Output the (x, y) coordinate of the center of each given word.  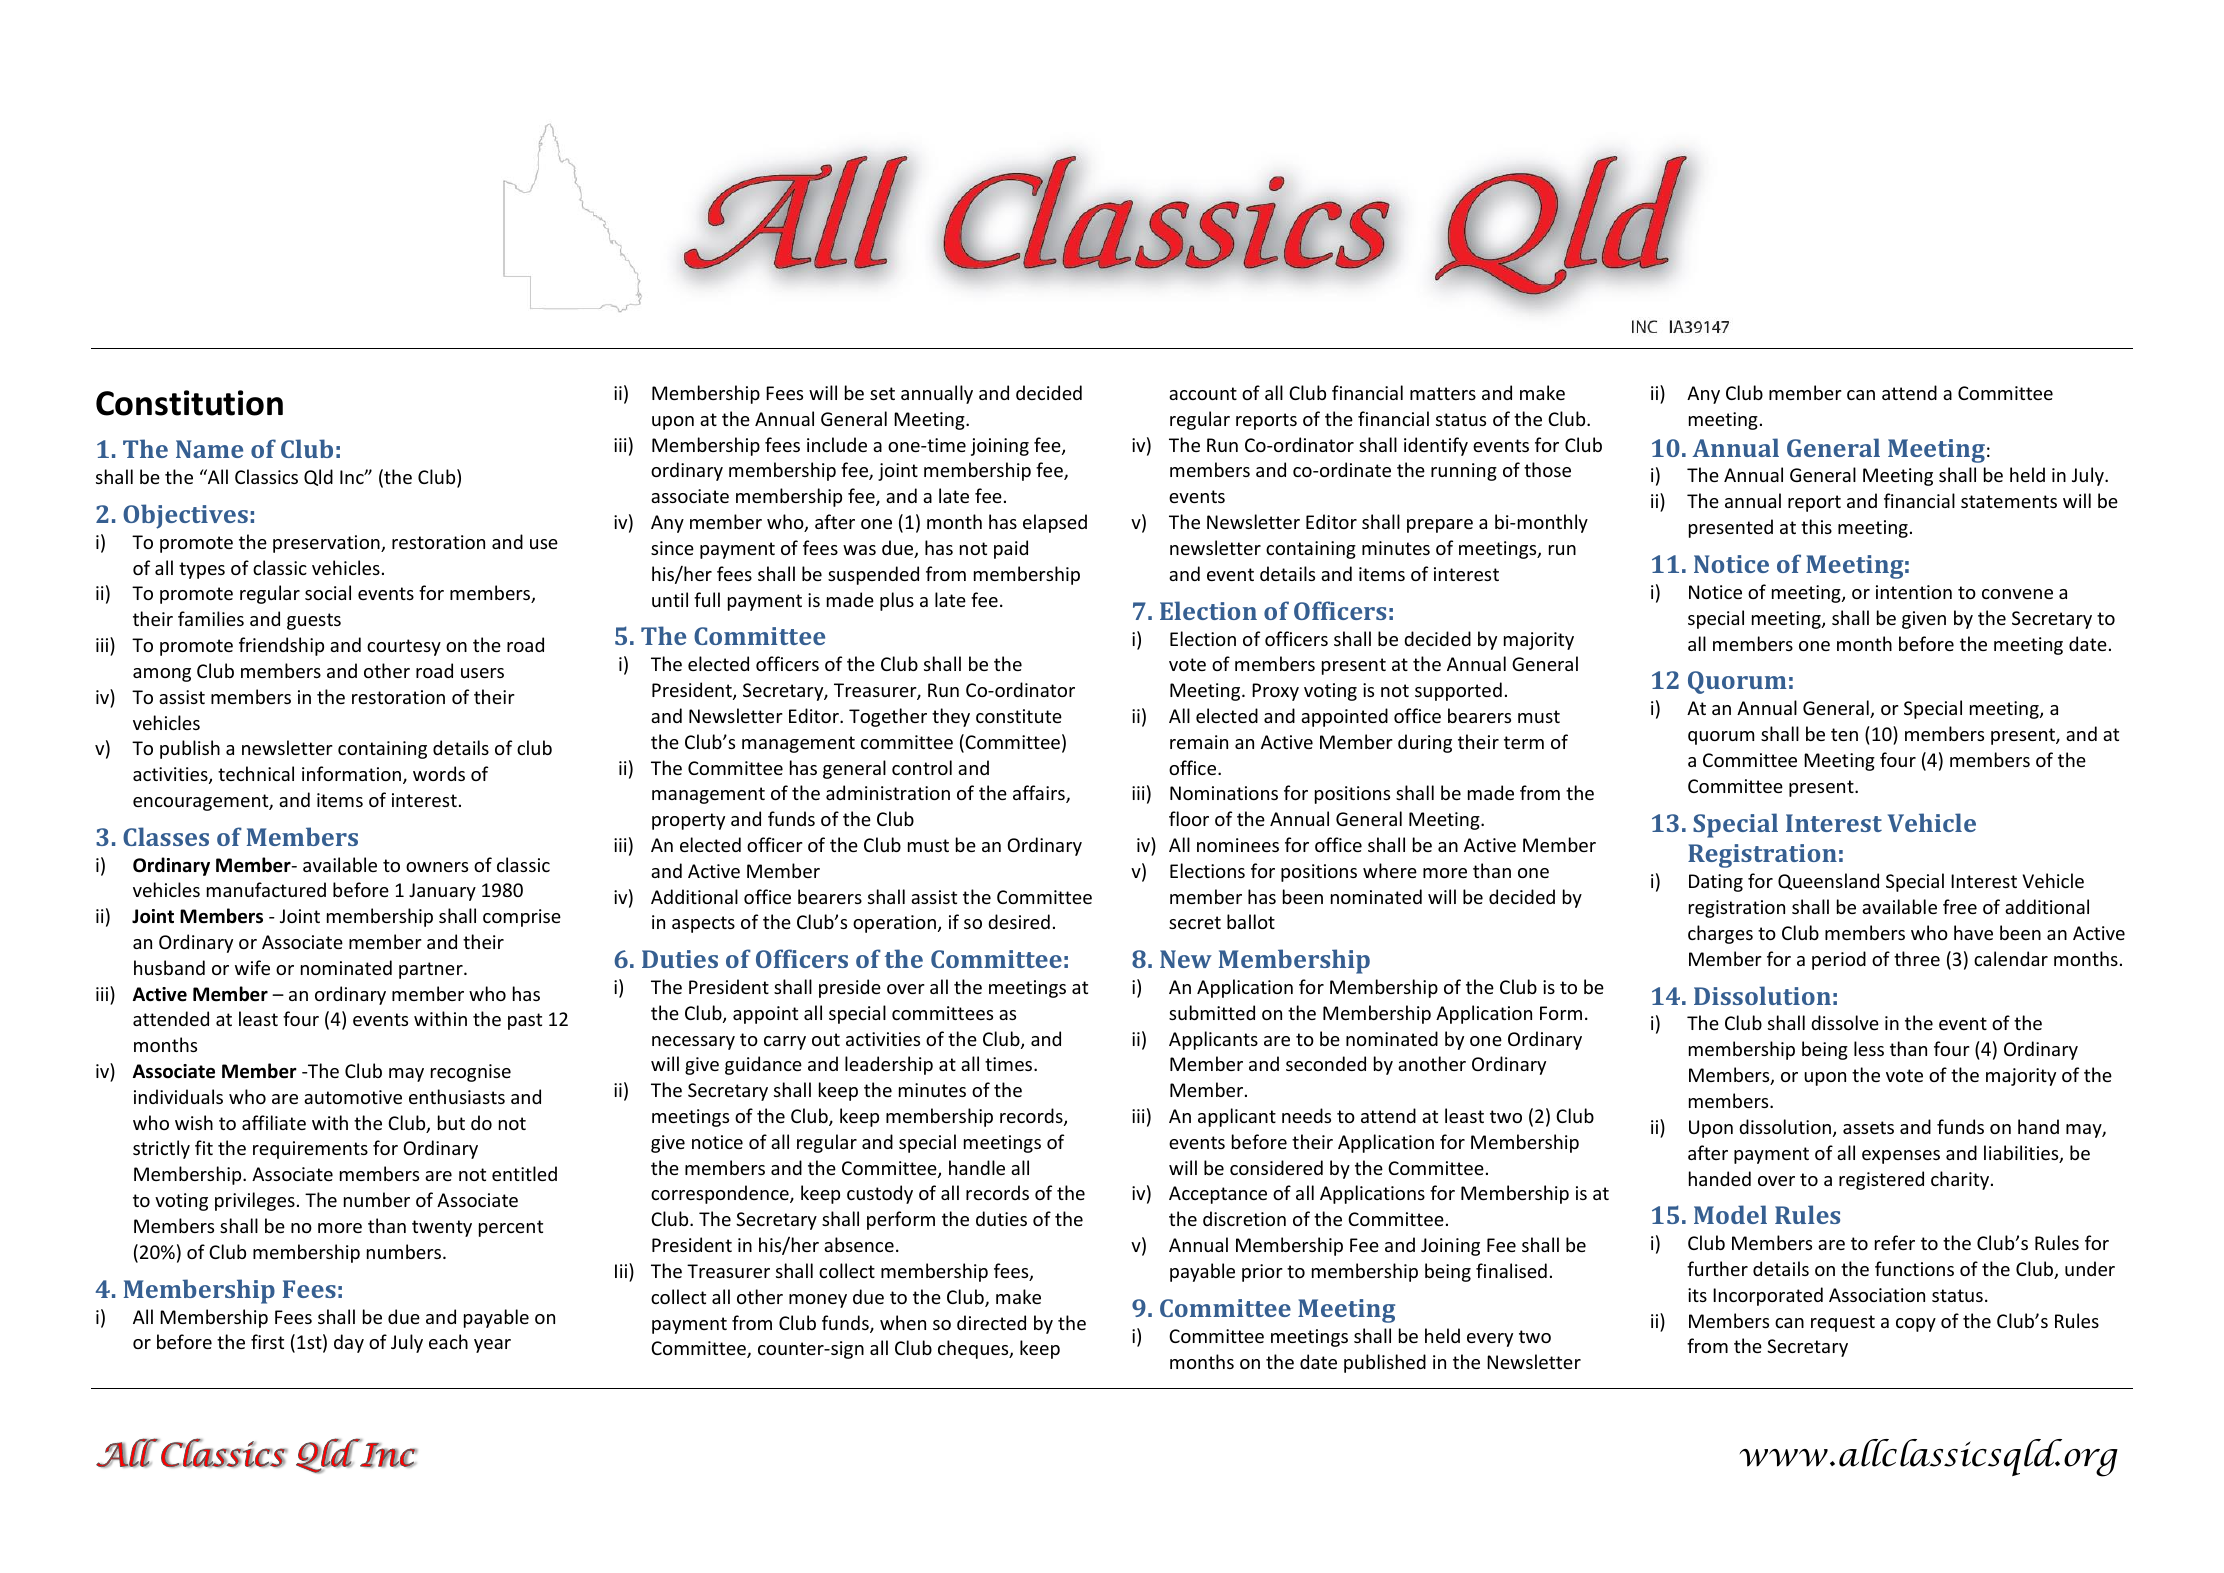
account (1203, 393)
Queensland (1828, 881)
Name (209, 449)
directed (991, 1322)
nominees (1238, 845)
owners (437, 867)
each (448, 1341)
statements (2009, 501)
